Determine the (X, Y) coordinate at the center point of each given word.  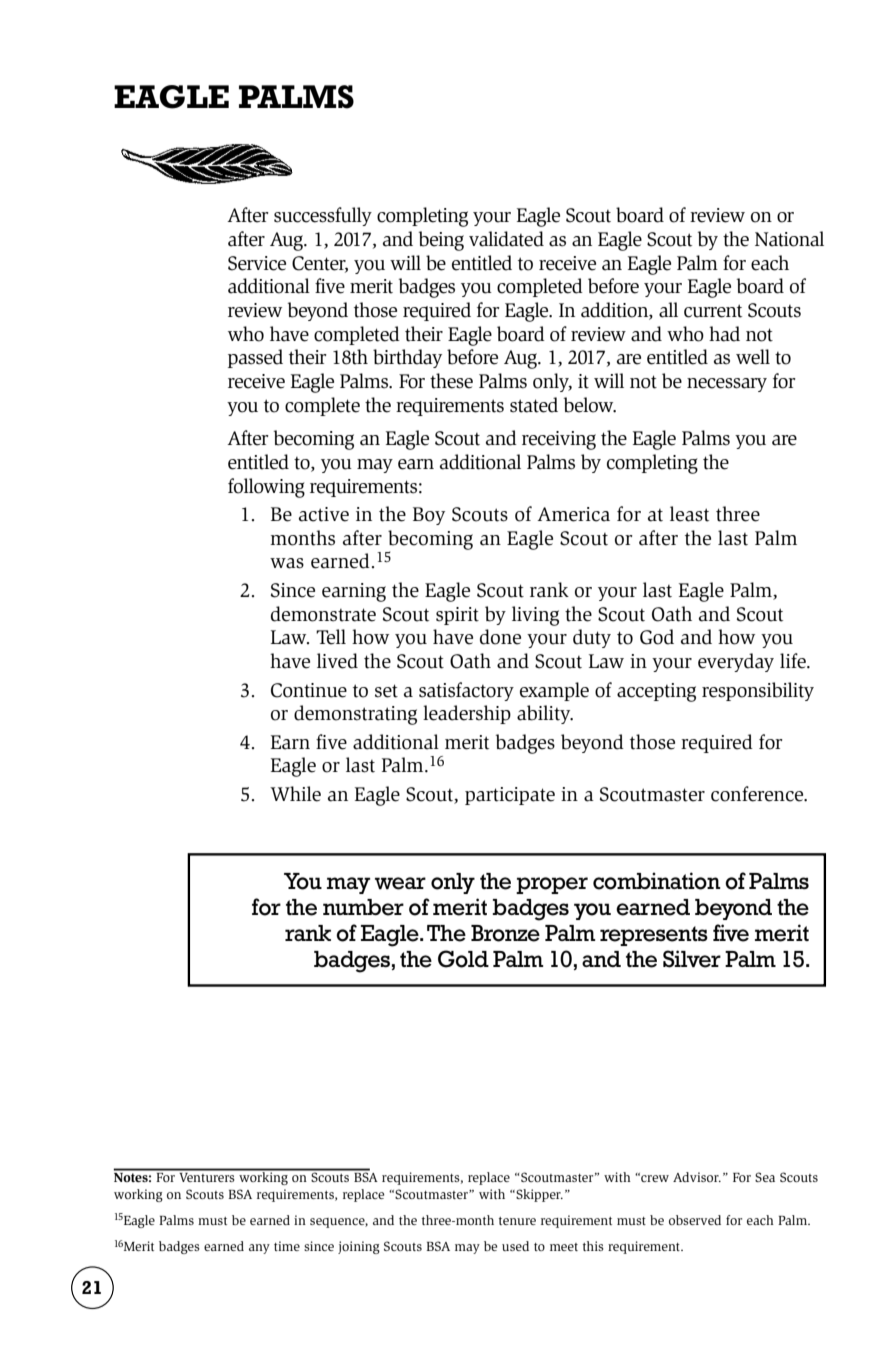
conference (758, 794)
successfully (323, 216)
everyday (736, 662)
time (287, 1246)
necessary (727, 385)
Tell (331, 637)
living (535, 616)
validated (506, 239)
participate (510, 796)
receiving (559, 440)
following (266, 488)
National (789, 239)
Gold (463, 959)
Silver (692, 959)
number (363, 907)
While (295, 794)
